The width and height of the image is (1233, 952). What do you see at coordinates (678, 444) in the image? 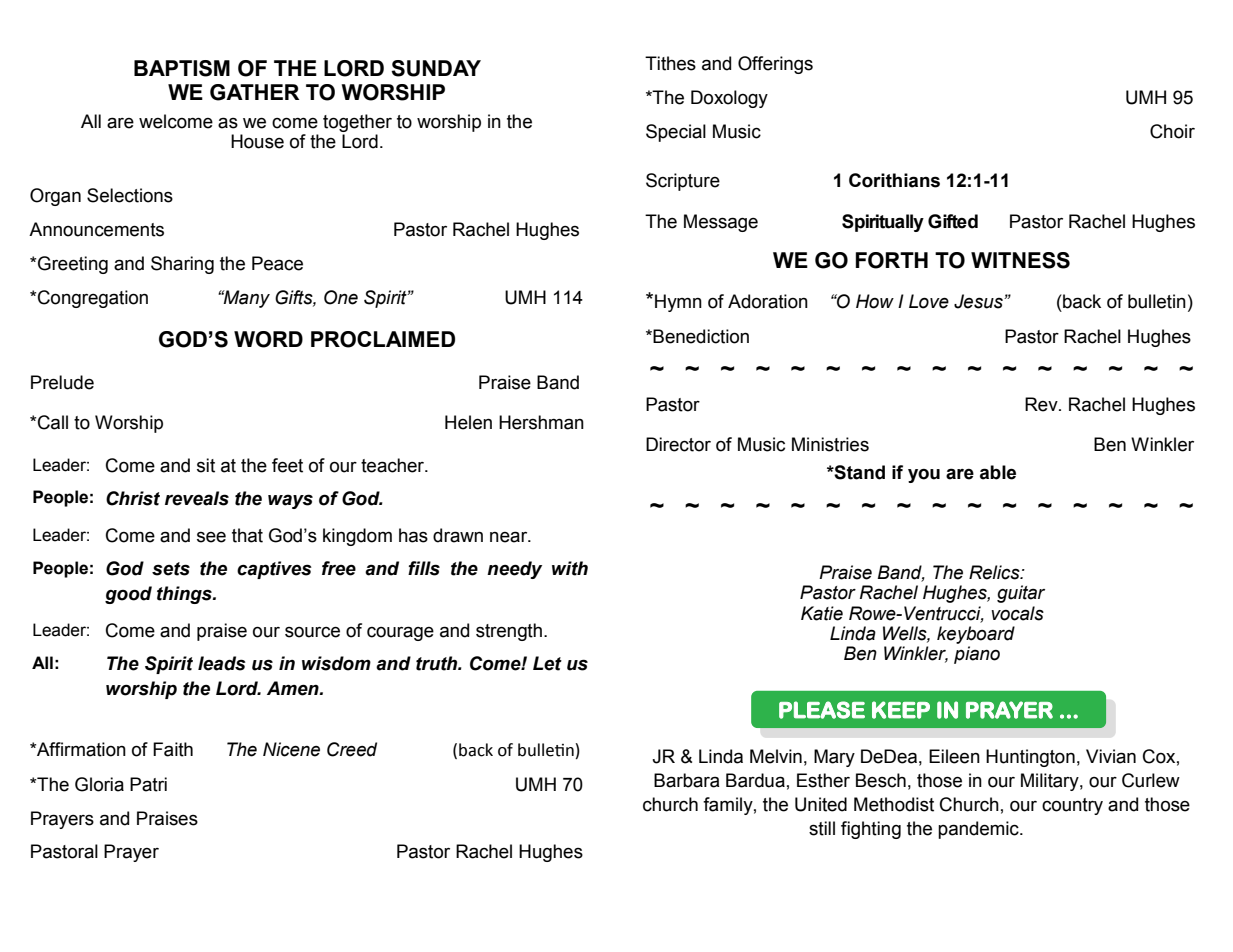
I see `Director` at bounding box center [678, 444].
